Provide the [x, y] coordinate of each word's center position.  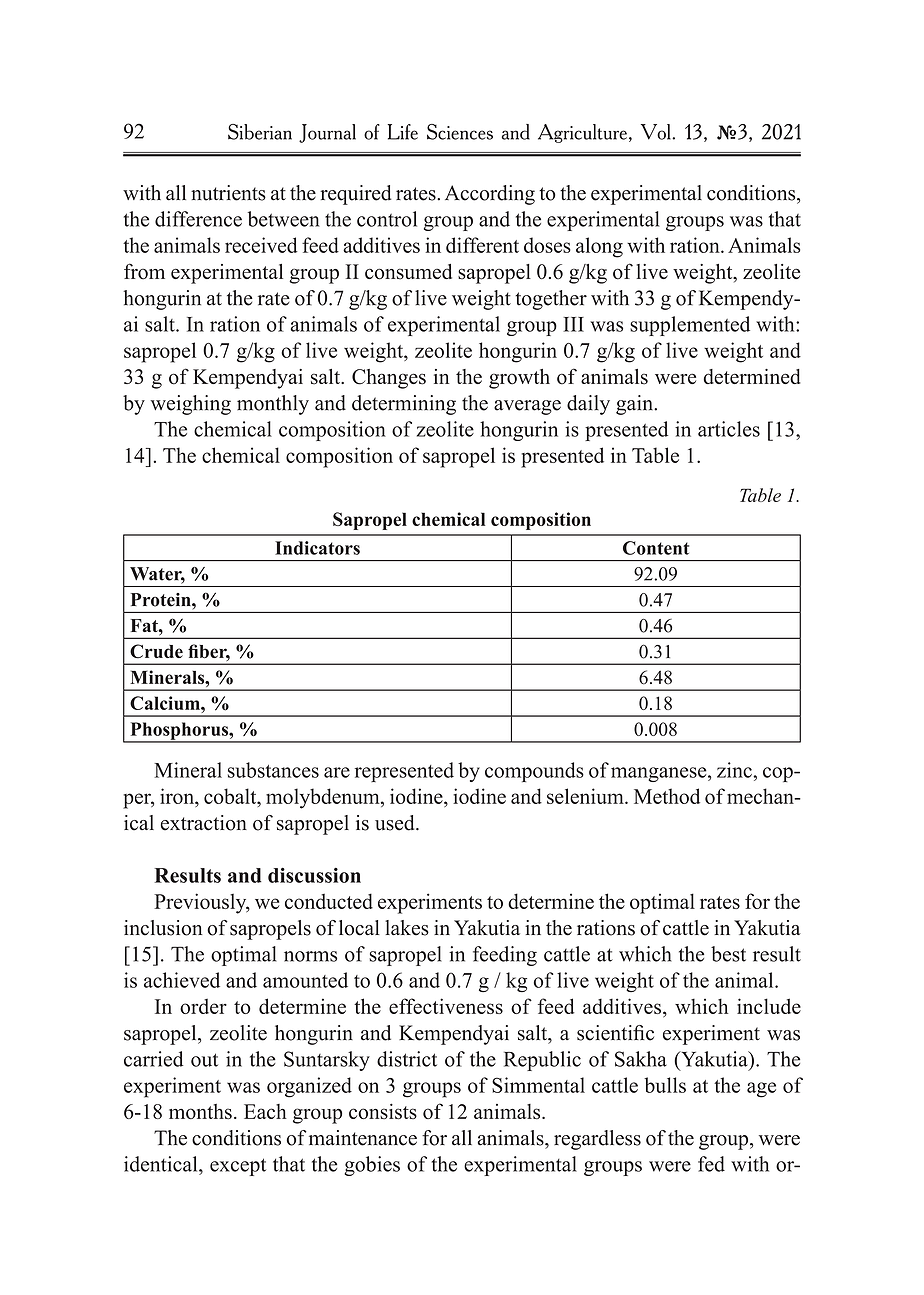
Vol [657, 132]
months [200, 1112]
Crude [156, 651]
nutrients [228, 193]
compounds [534, 772]
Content [656, 548]
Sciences [460, 132]
